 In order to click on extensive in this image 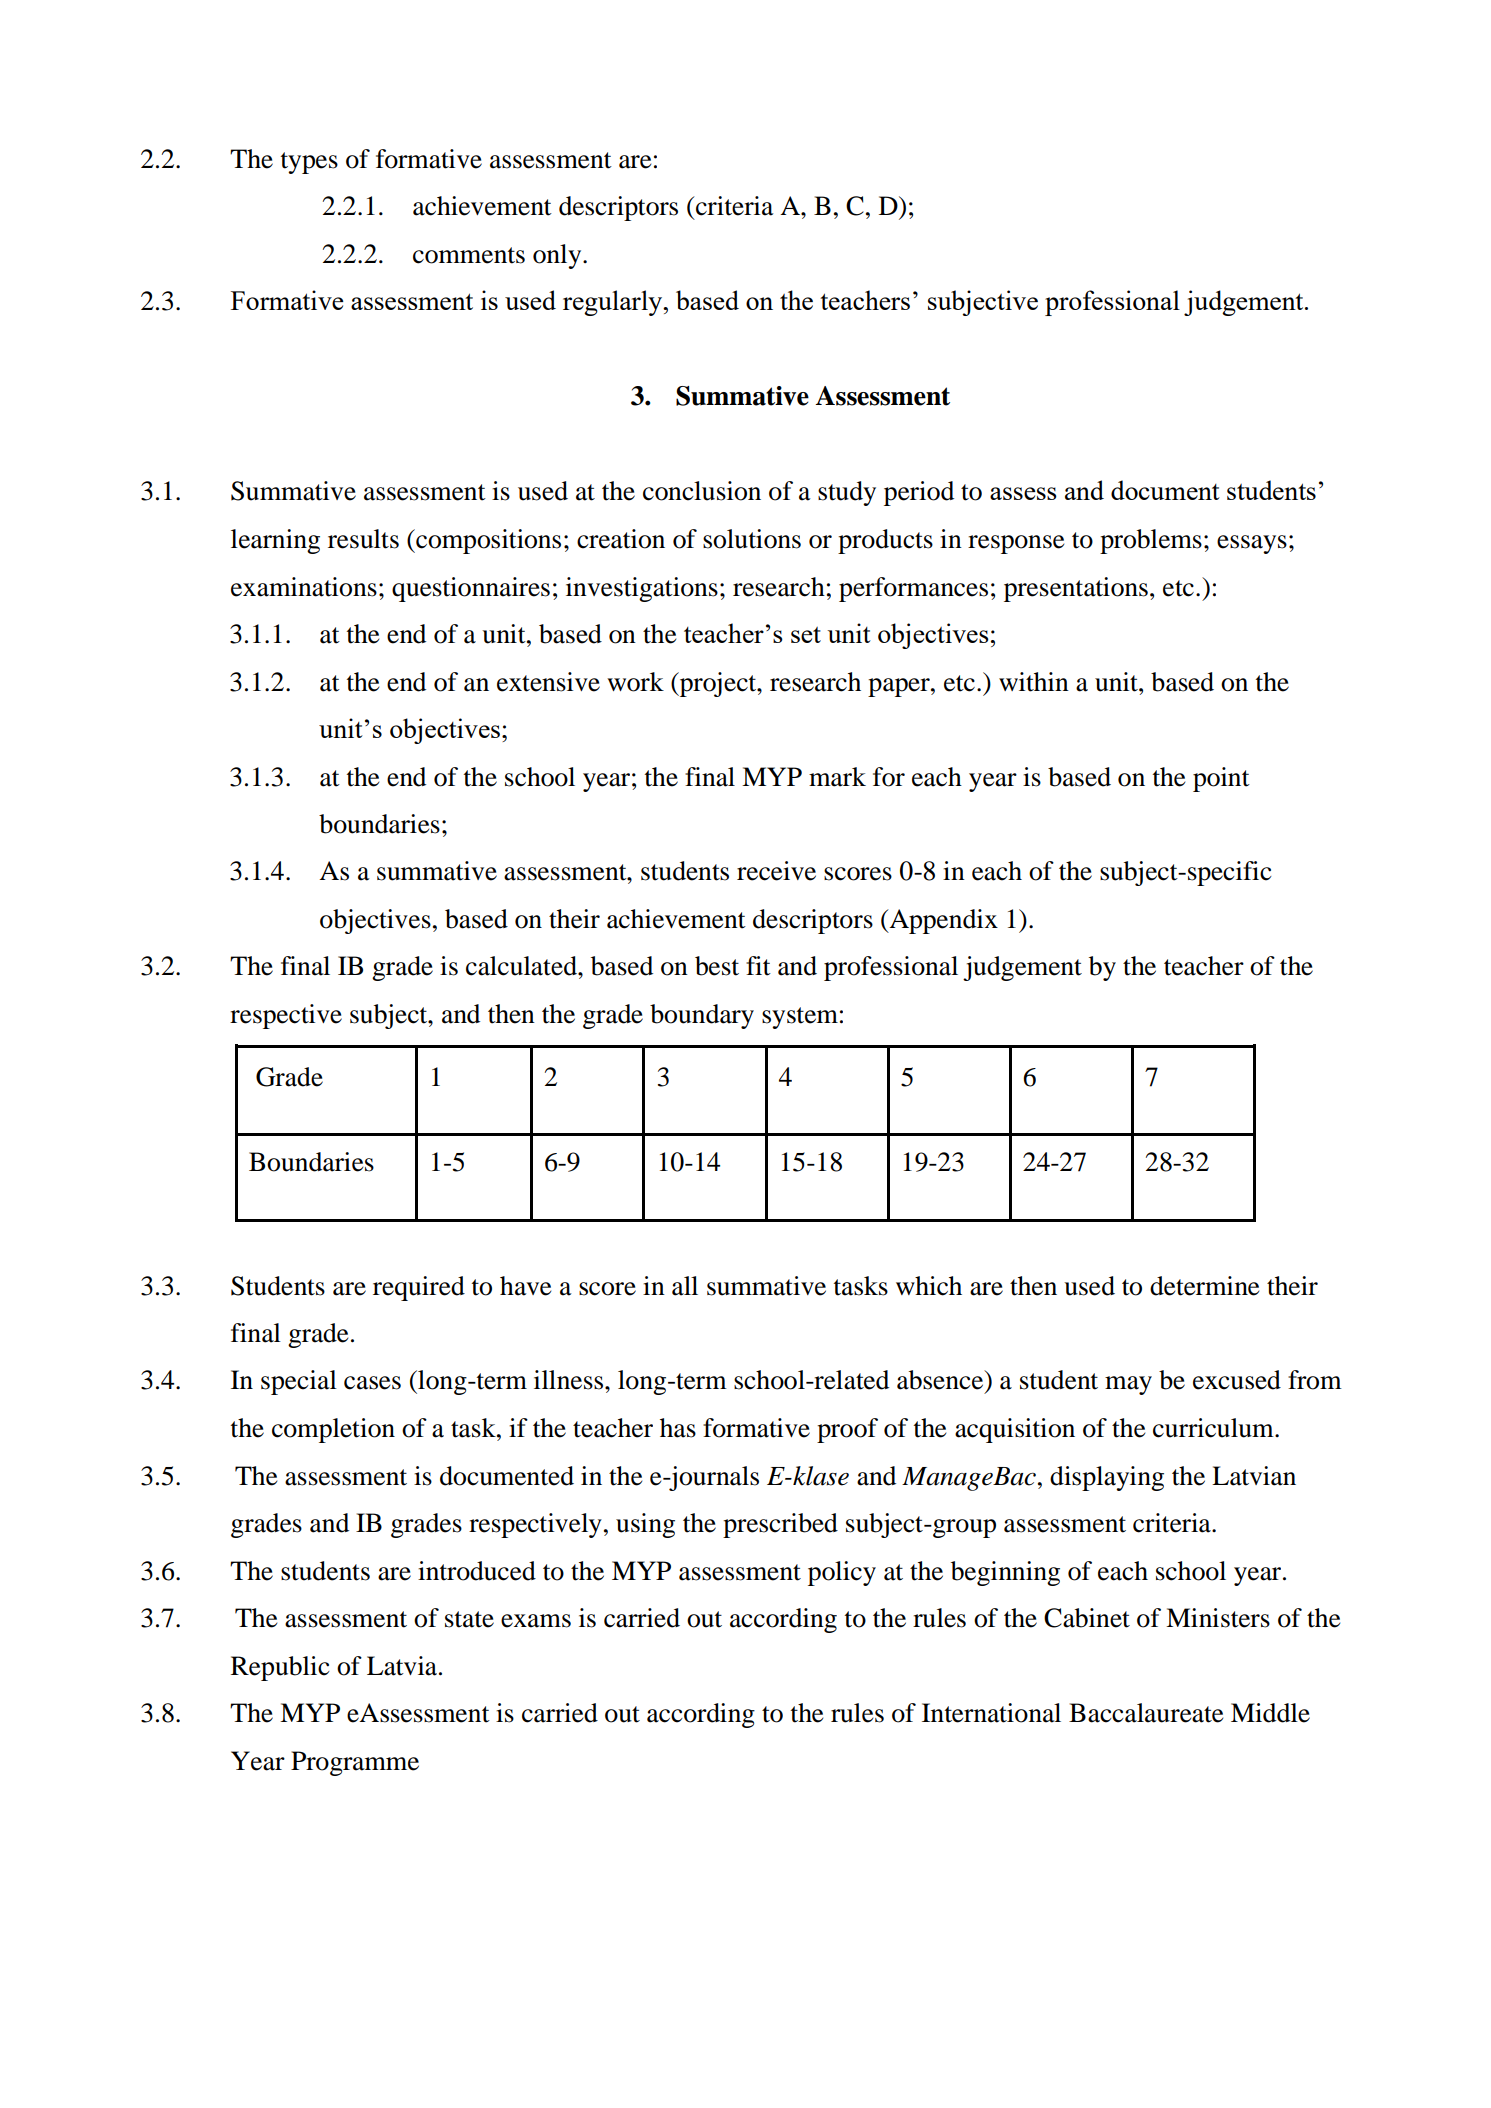, I will do `click(548, 682)`.
